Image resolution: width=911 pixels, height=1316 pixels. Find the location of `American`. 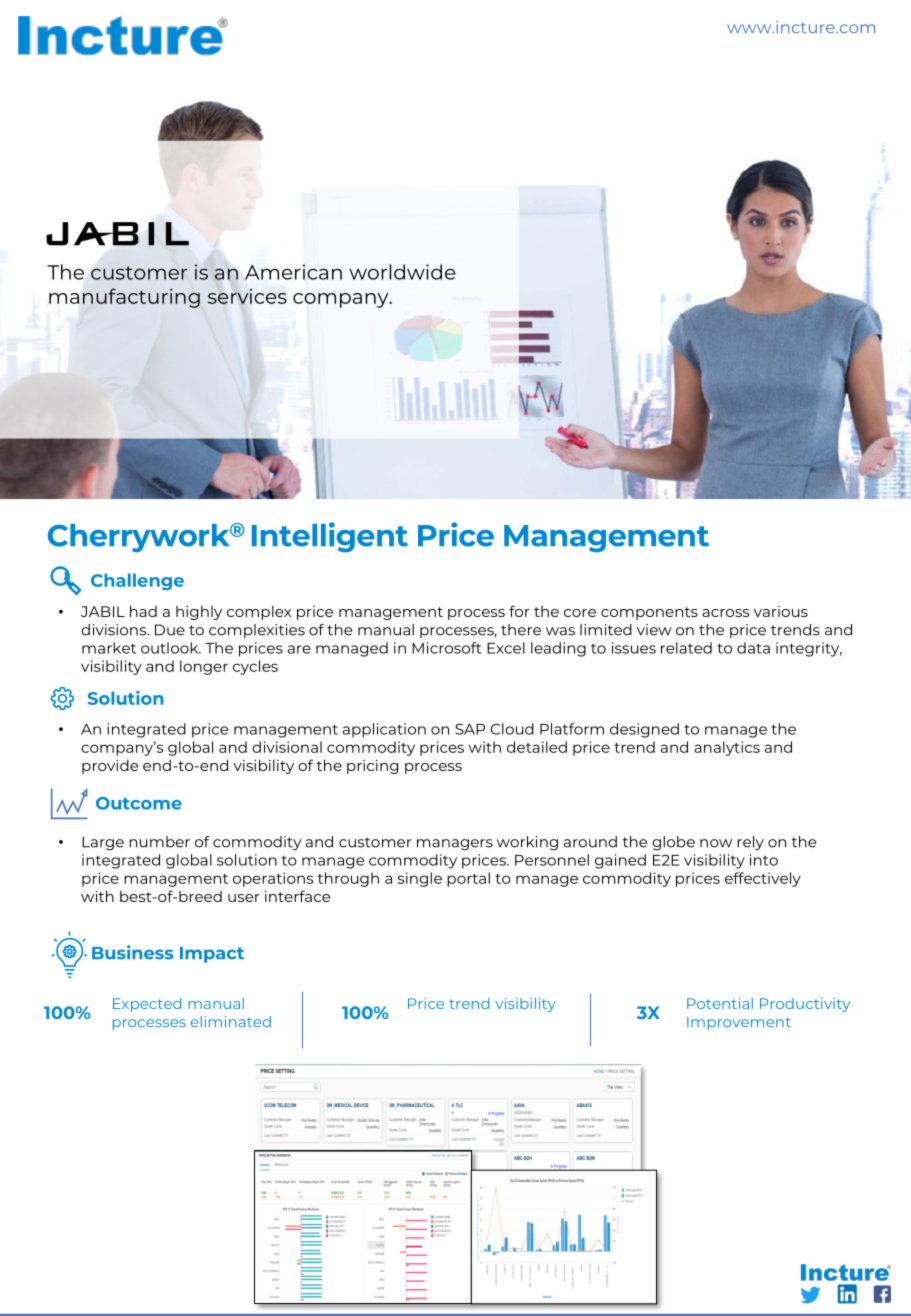

American is located at coordinates (293, 272).
